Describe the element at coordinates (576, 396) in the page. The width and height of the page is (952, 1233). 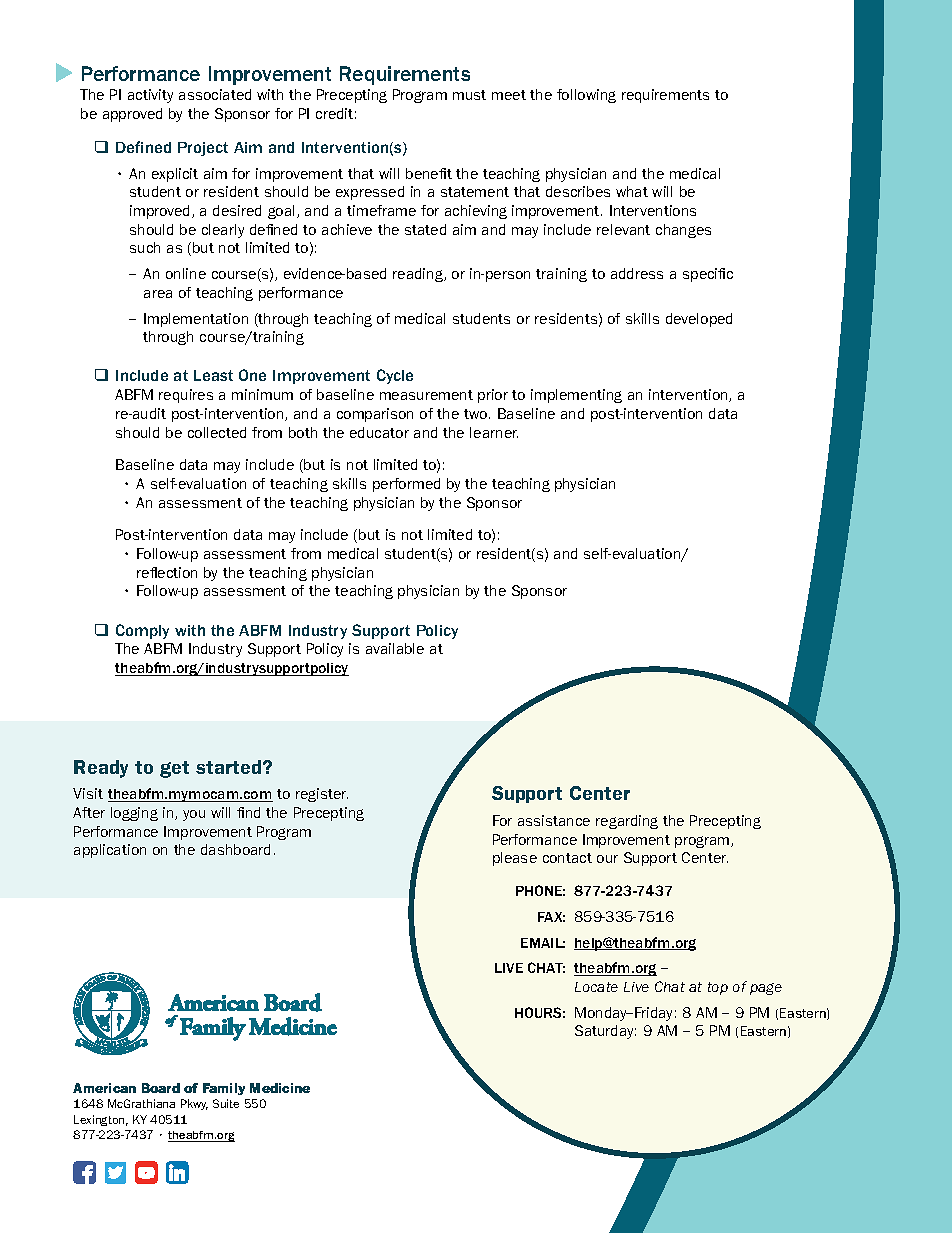
I see `implementing` at that location.
